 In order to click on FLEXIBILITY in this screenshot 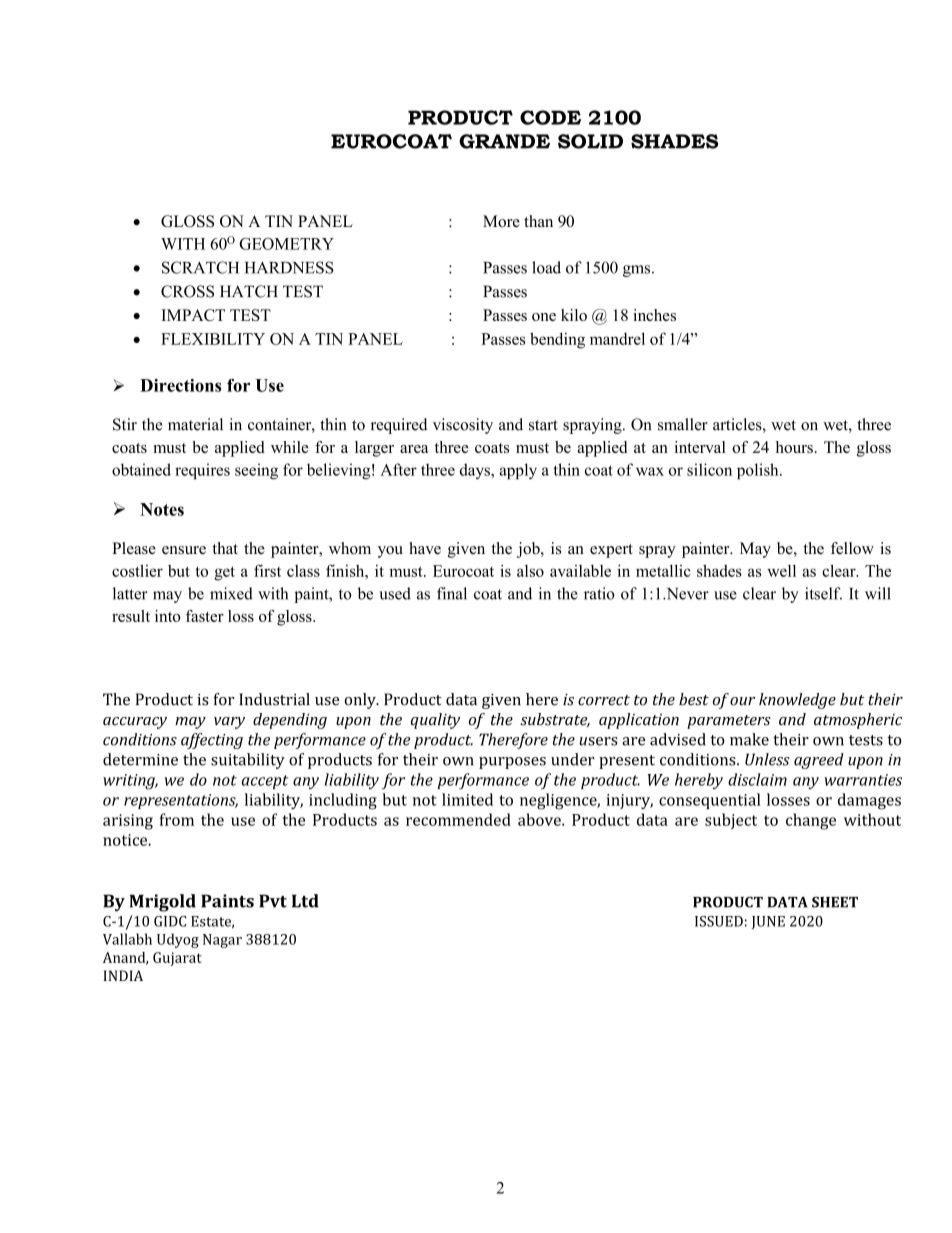, I will do `click(213, 339)`.
